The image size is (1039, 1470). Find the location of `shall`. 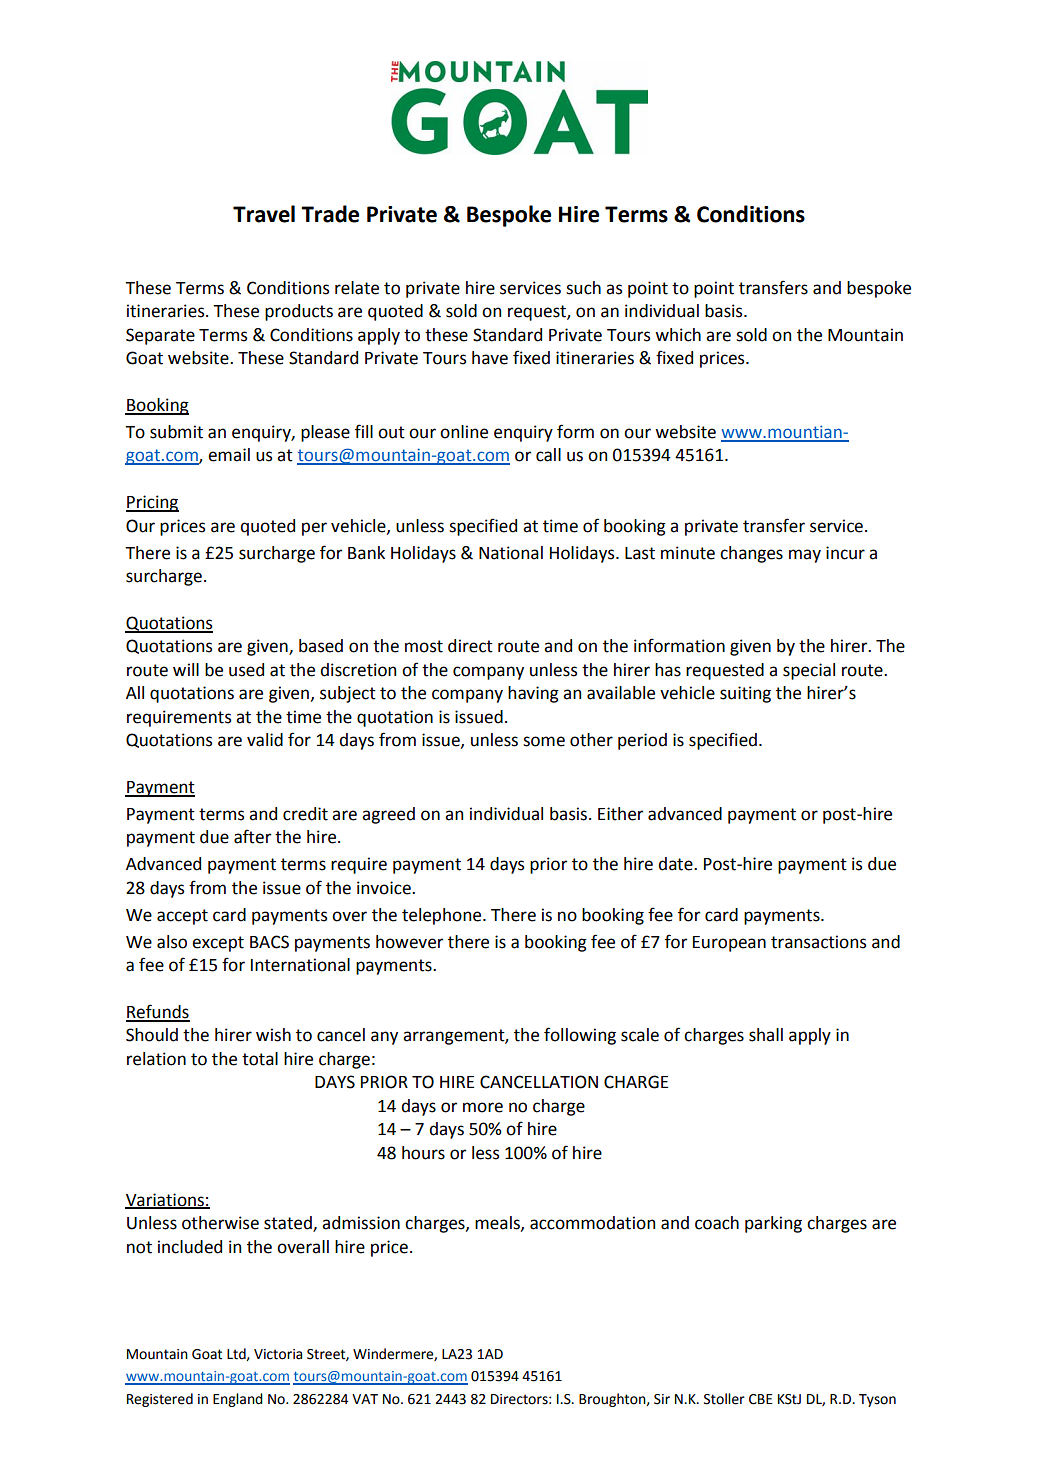

shall is located at coordinates (766, 1035).
